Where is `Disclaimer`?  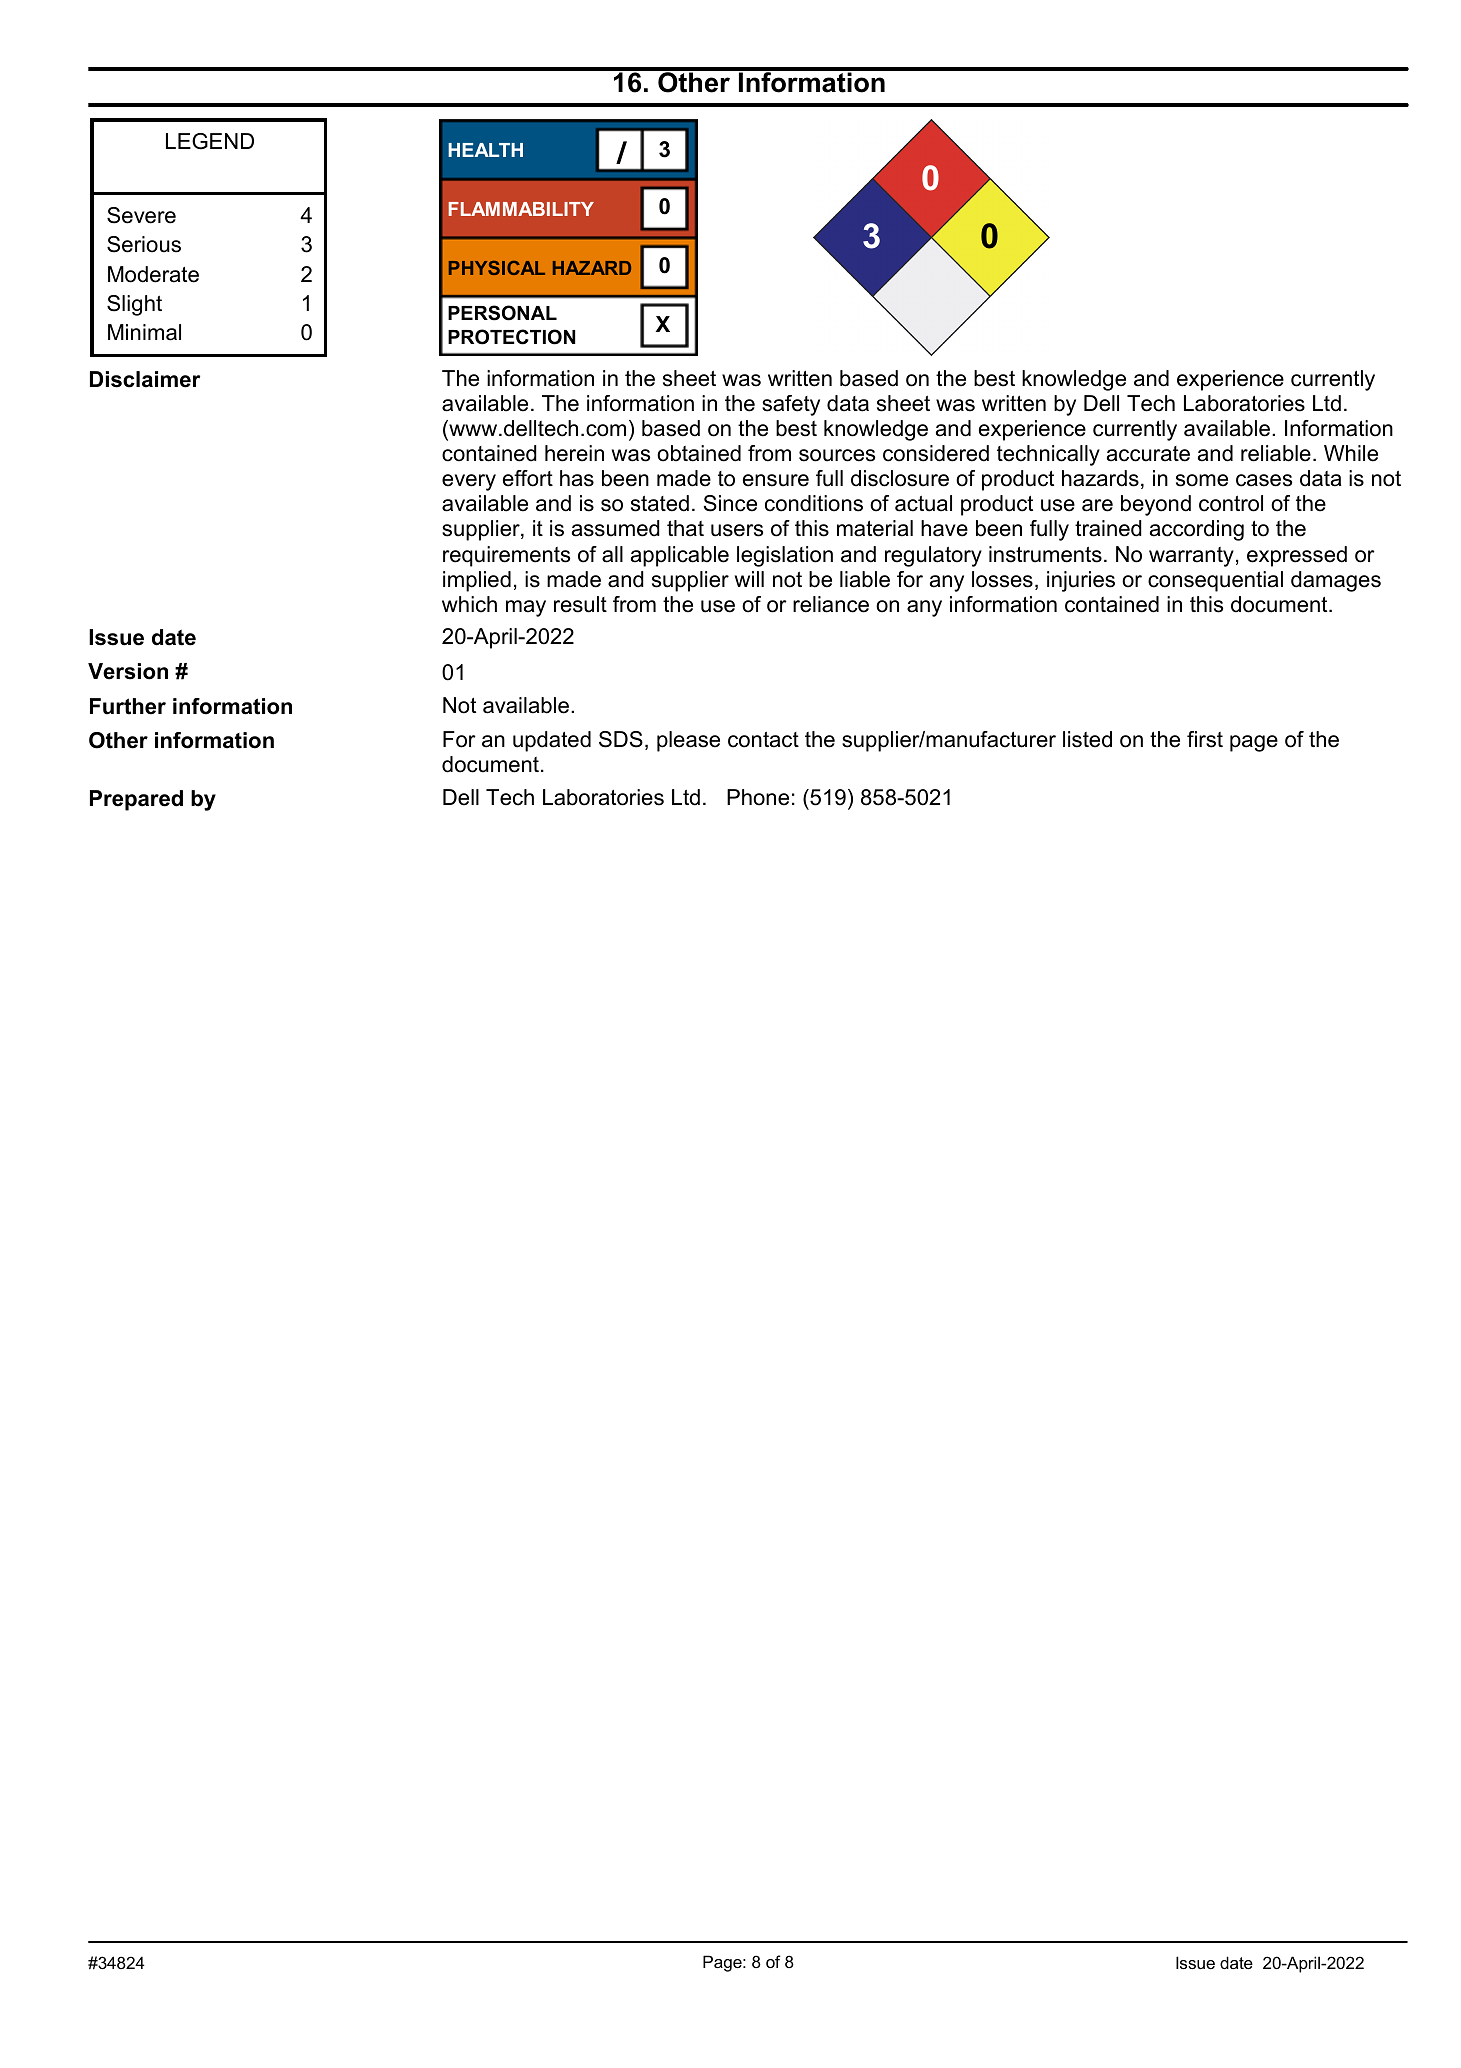 Disclaimer is located at coordinates (145, 379).
